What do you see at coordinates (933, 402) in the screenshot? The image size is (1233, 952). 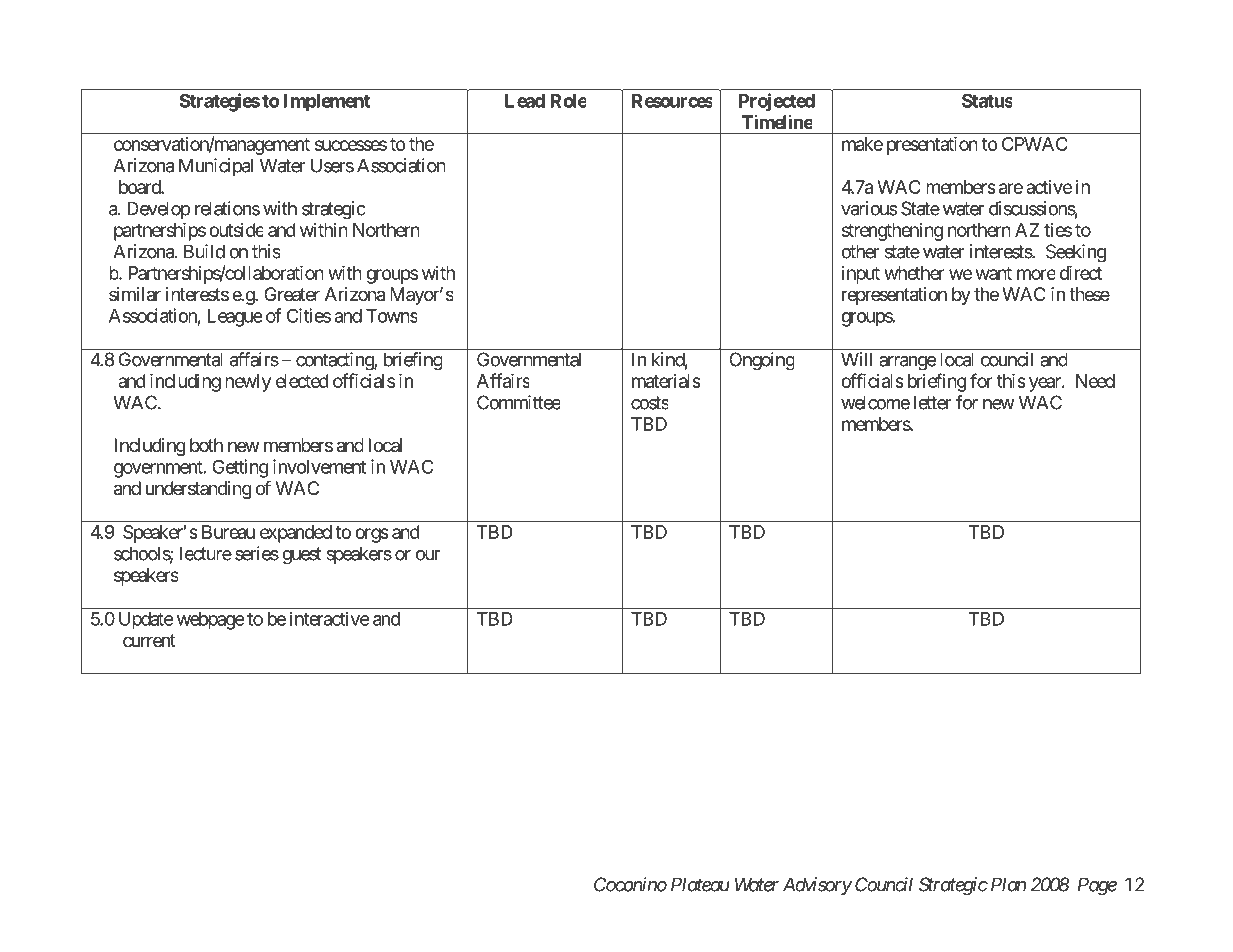 I see `letter` at bounding box center [933, 402].
